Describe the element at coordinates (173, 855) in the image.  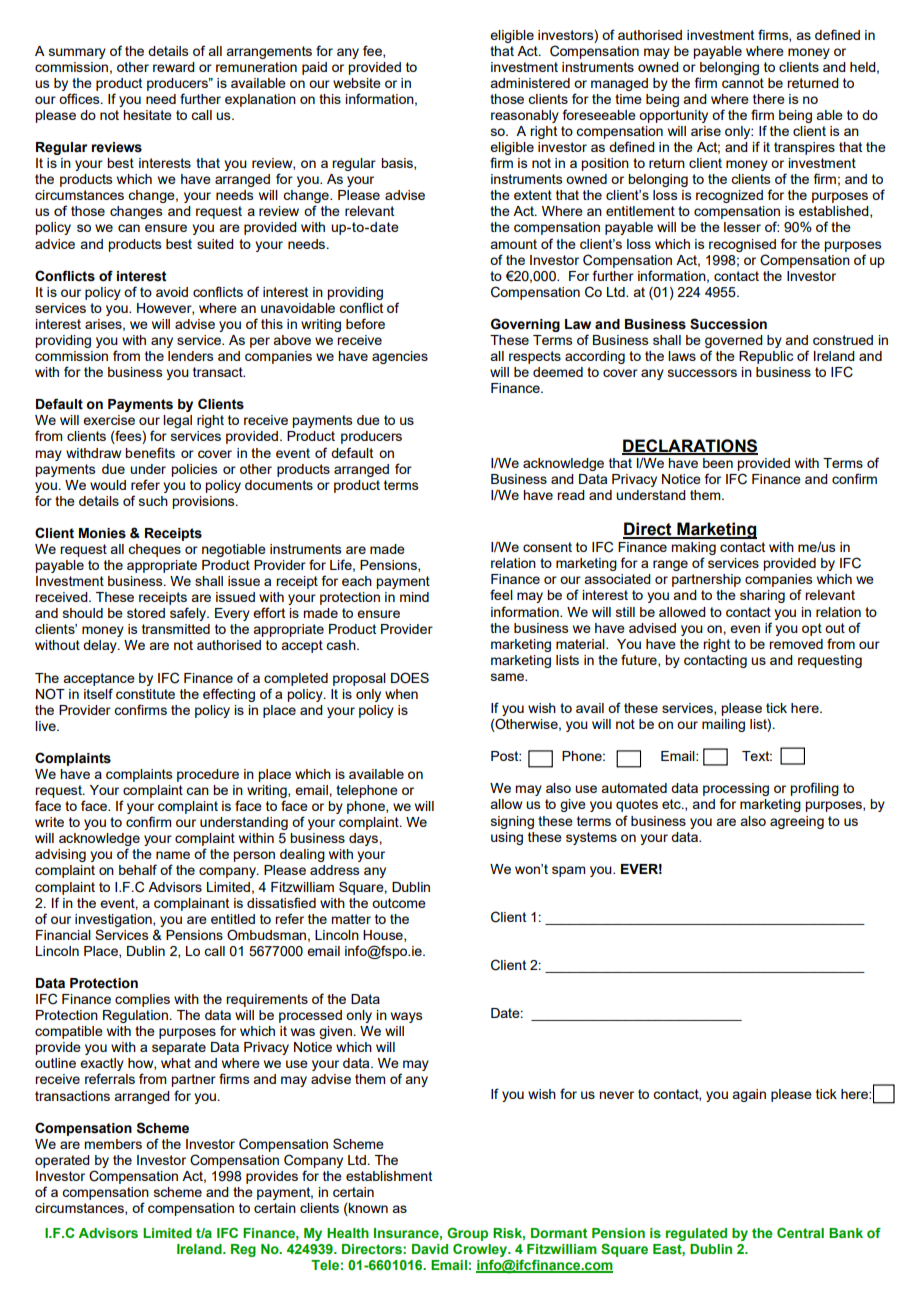
I see `name` at that location.
